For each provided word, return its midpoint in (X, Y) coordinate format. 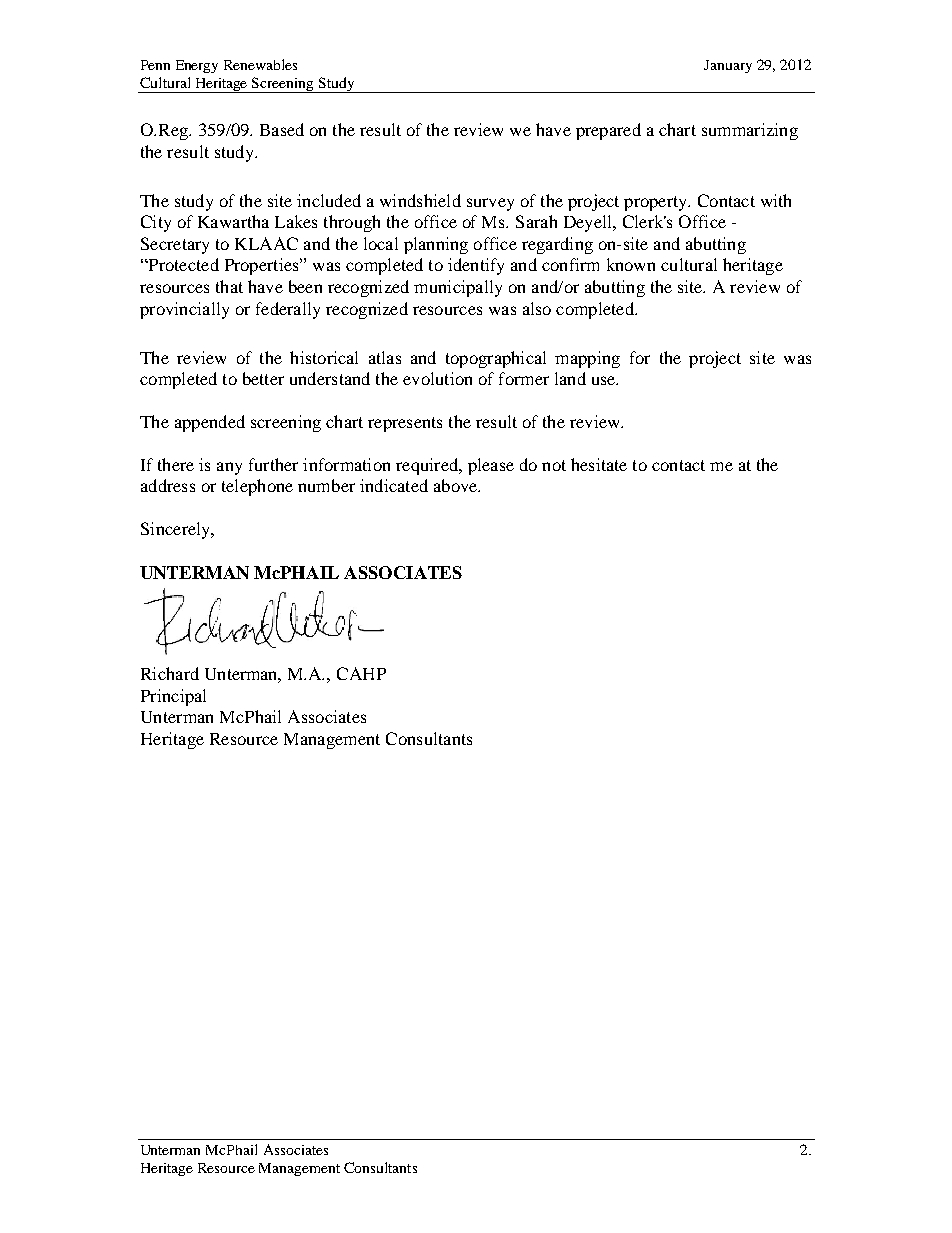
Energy (197, 66)
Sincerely (177, 530)
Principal (173, 697)
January (728, 66)
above (457, 485)
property (657, 203)
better (263, 378)
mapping (587, 359)
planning (436, 245)
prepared (608, 131)
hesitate (599, 464)
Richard (170, 673)
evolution (437, 378)
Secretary (175, 245)
